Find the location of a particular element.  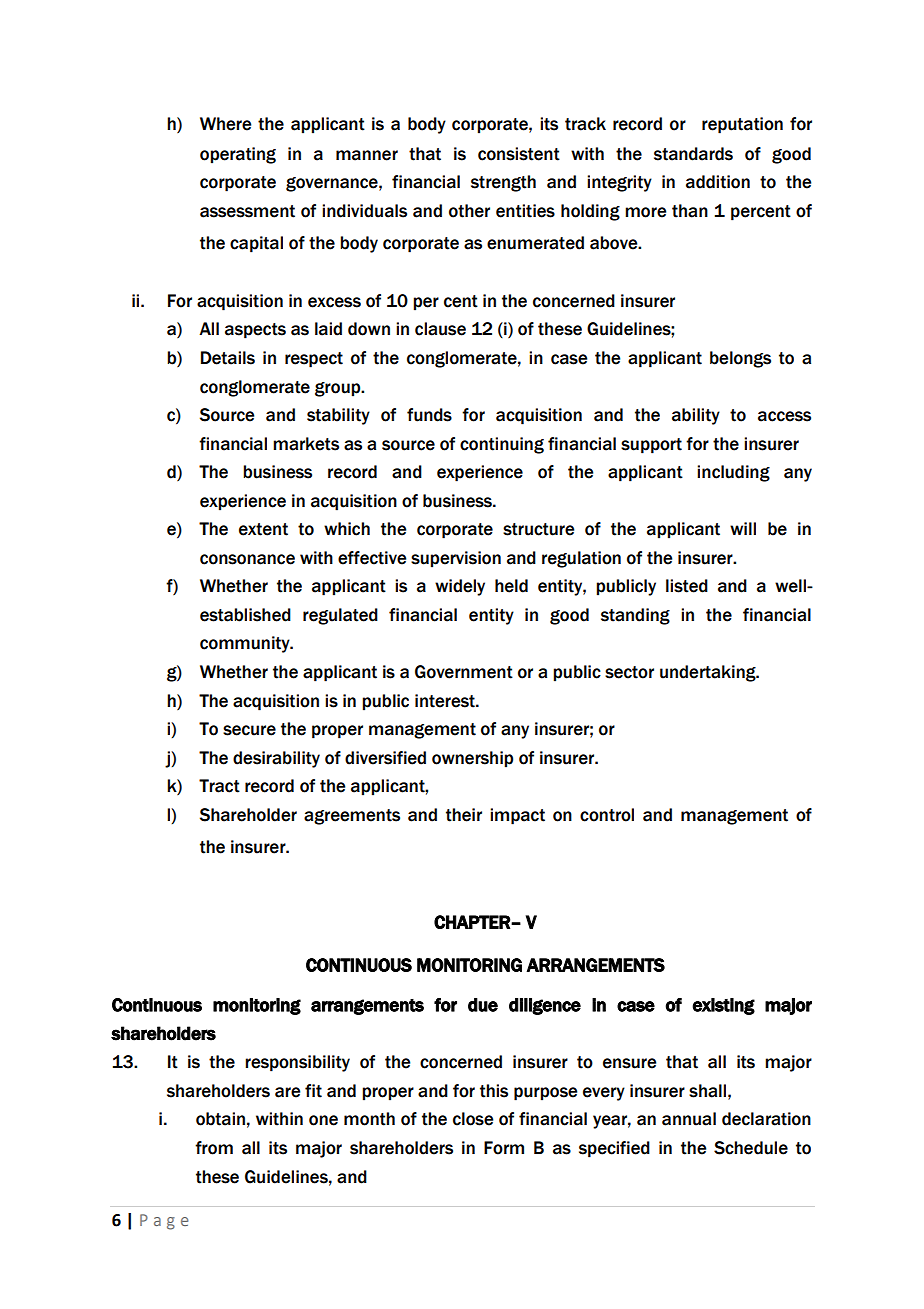

continuing is located at coordinates (502, 445).
